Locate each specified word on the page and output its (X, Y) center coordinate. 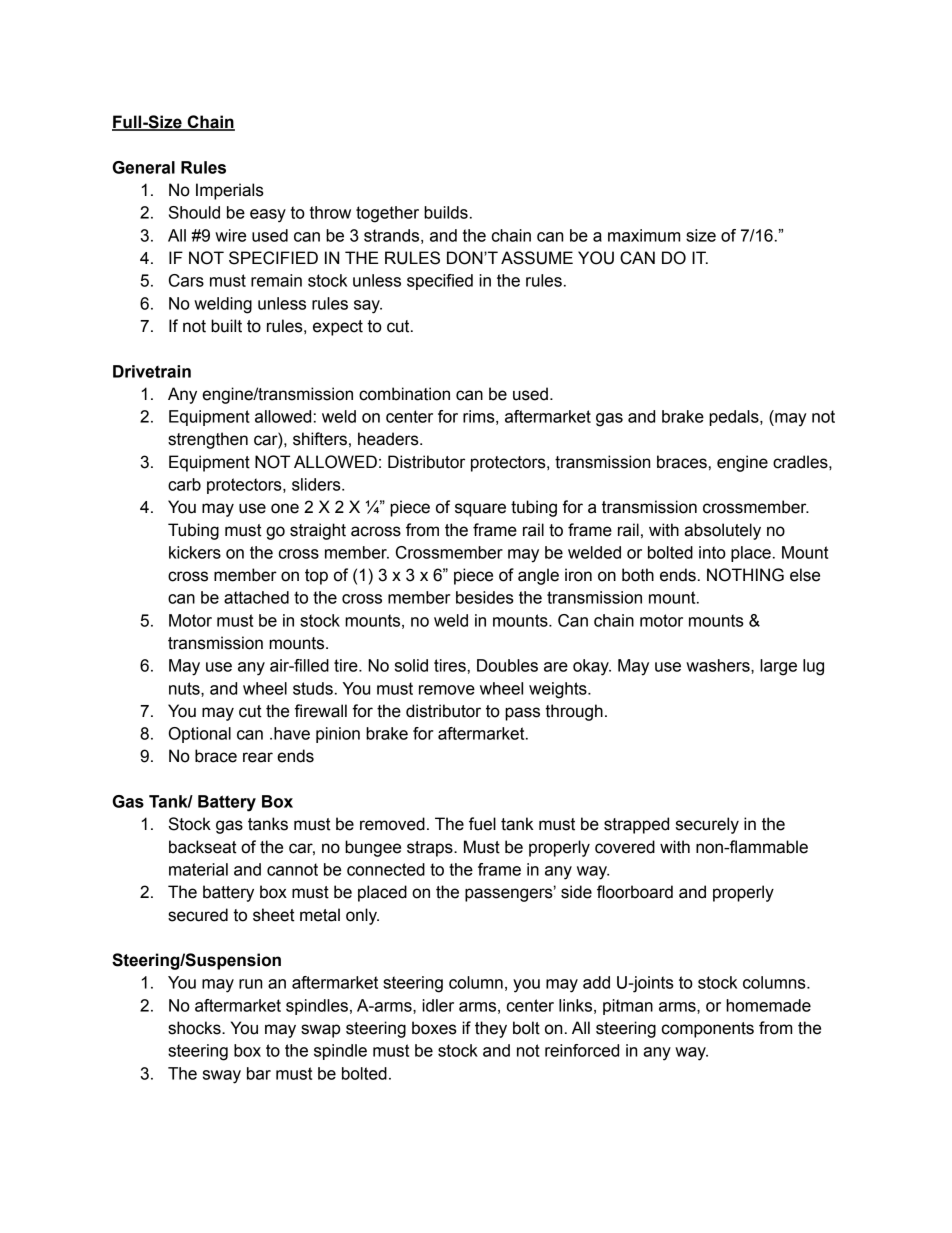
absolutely (722, 531)
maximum (644, 235)
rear (258, 757)
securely (707, 825)
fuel (482, 824)
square (480, 510)
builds (446, 212)
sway (222, 1077)
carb (184, 484)
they (491, 1029)
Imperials (230, 191)
